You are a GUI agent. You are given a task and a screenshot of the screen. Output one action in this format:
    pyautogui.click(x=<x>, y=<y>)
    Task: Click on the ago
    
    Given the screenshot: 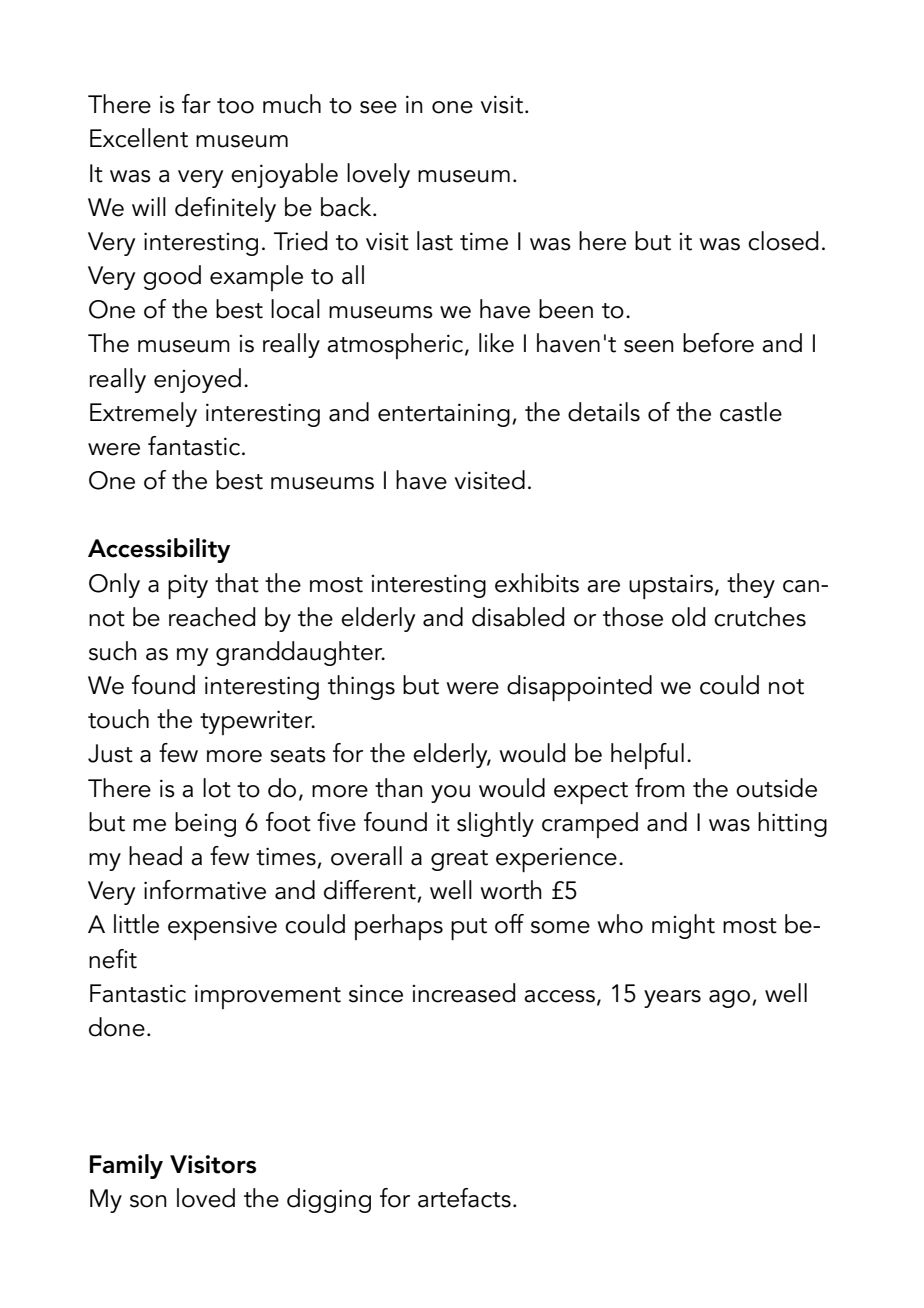 What is the action you would take?
    pyautogui.click(x=731, y=999)
